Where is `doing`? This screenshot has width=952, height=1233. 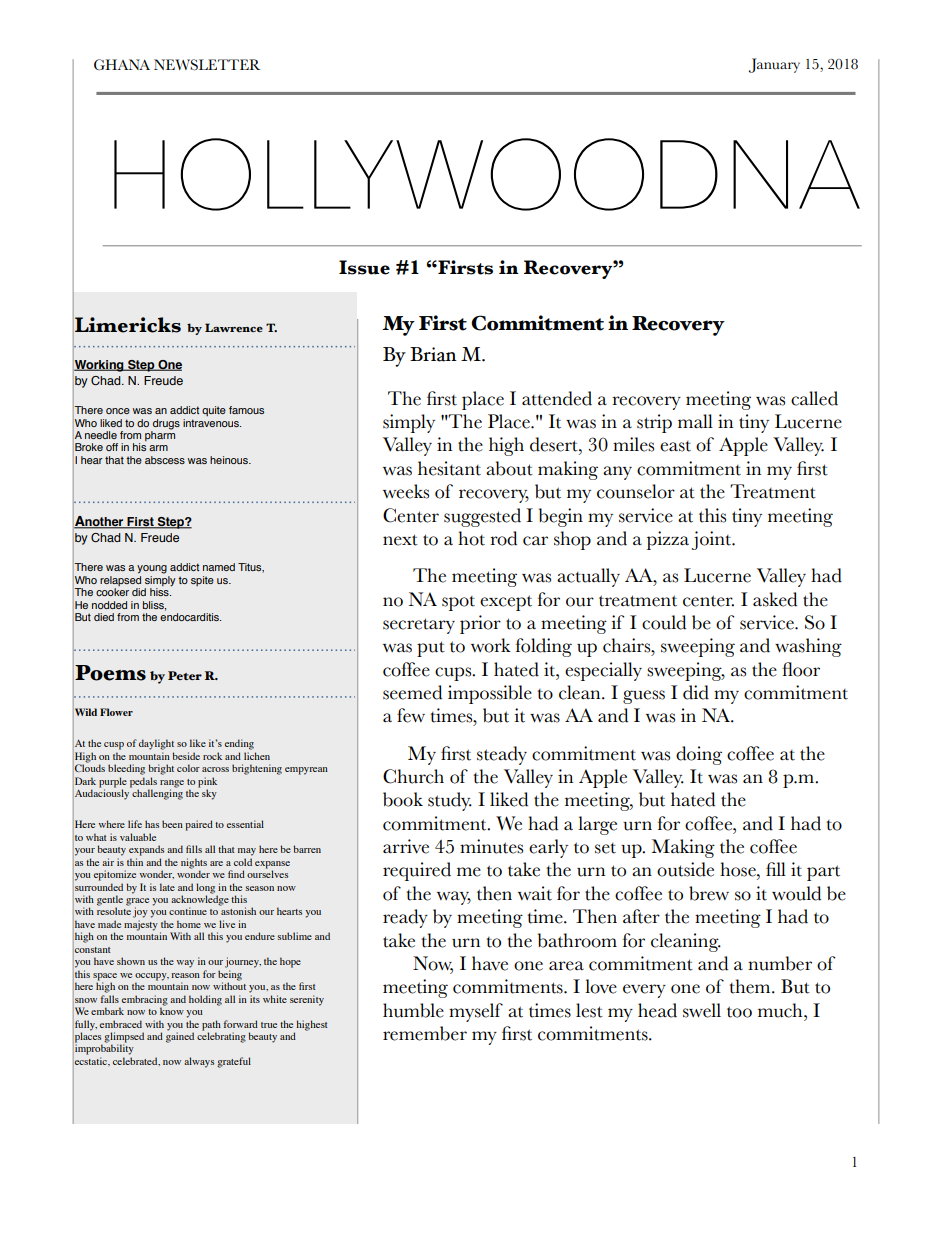
doing is located at coordinates (699, 755).
